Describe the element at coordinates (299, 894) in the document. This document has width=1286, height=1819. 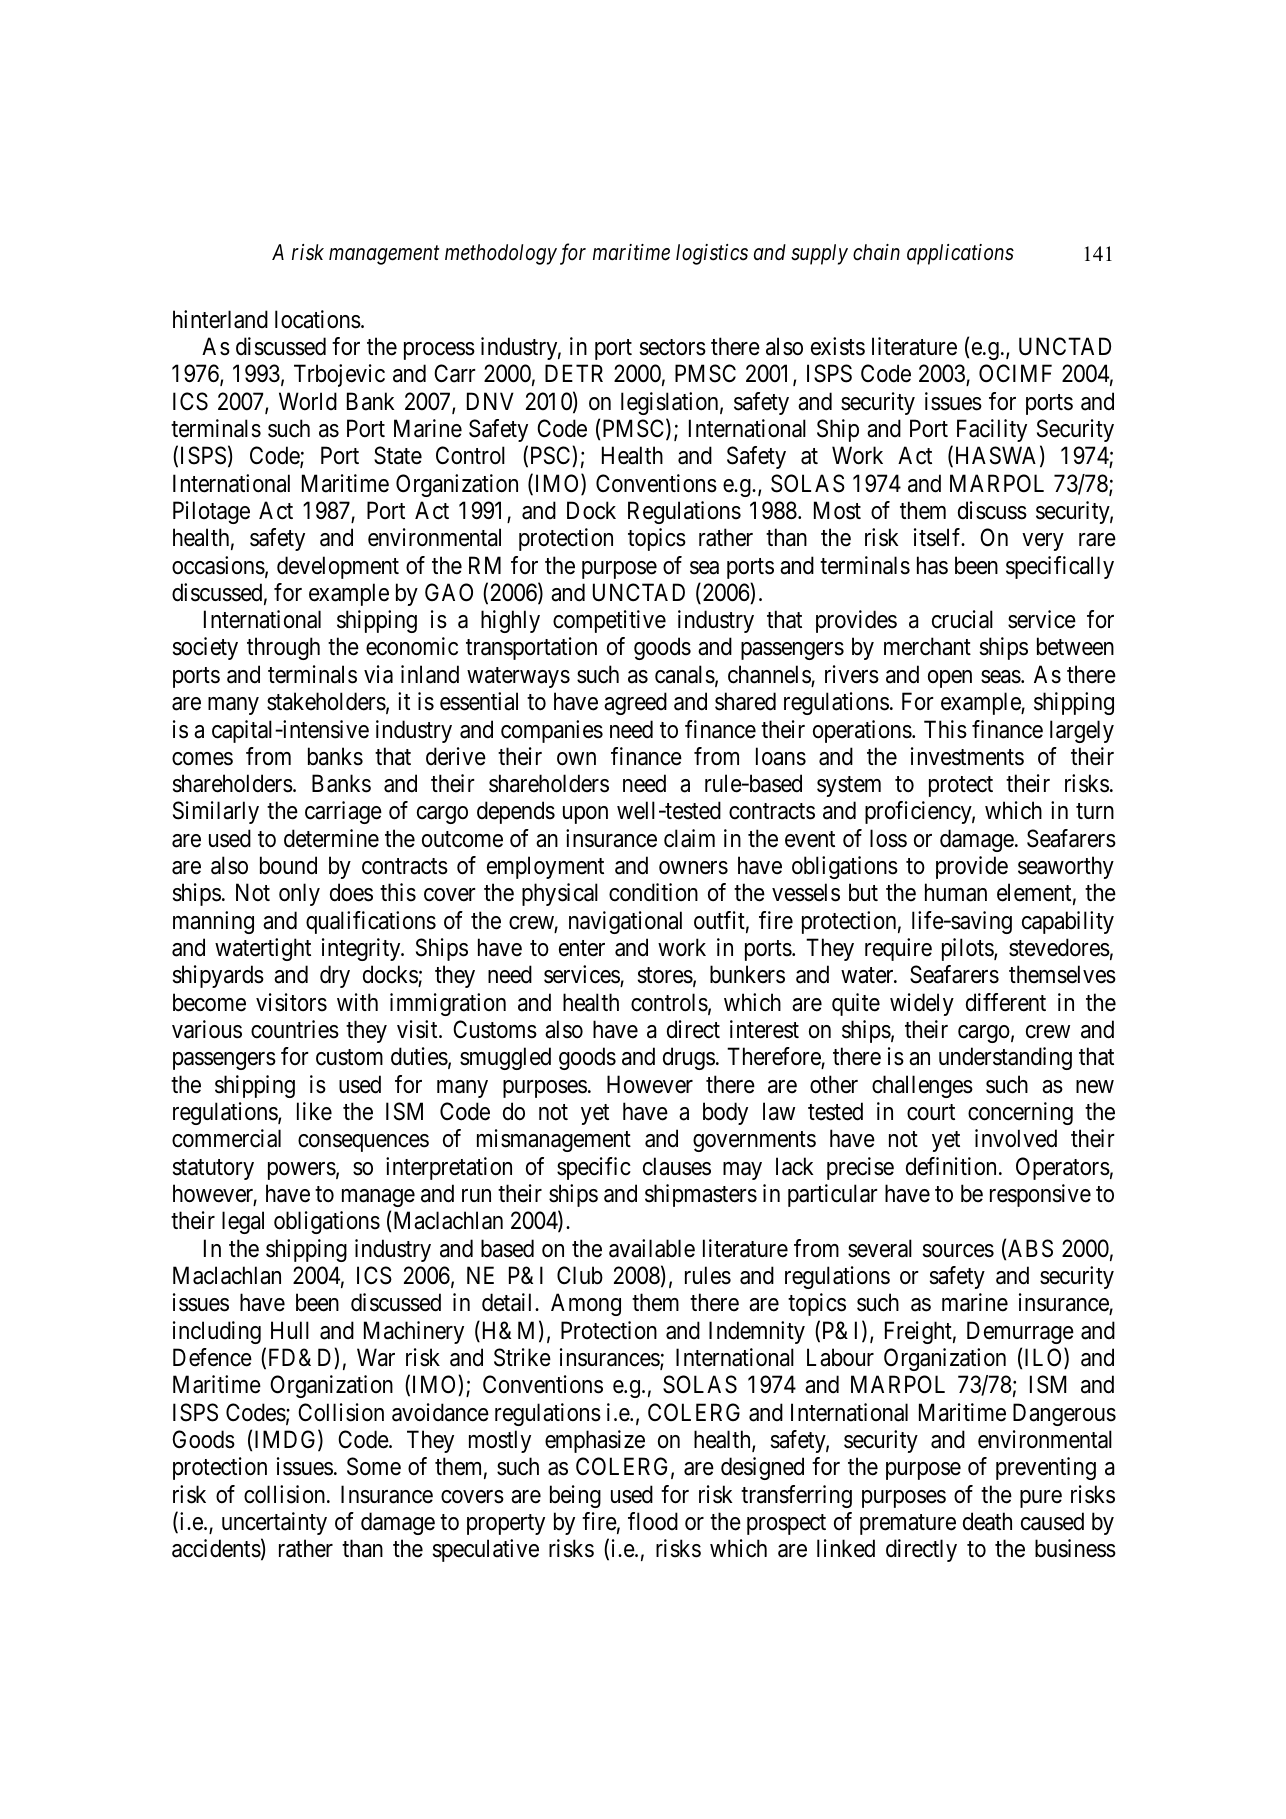
I see `only` at that location.
